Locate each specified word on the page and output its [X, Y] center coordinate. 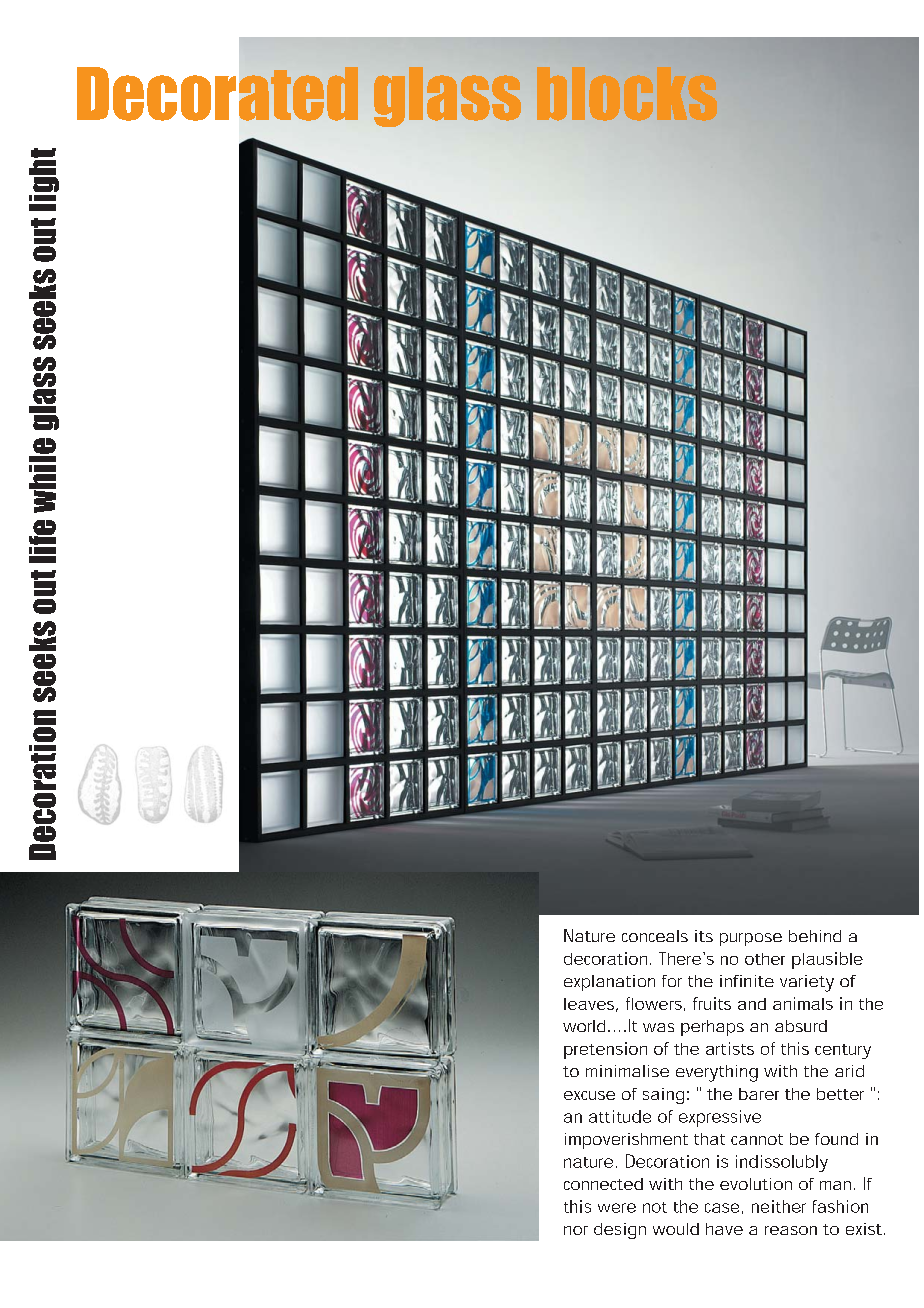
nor [576, 1230]
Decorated [218, 92]
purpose [751, 939]
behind [815, 936]
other [765, 959]
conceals [655, 936]
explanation [609, 983]
